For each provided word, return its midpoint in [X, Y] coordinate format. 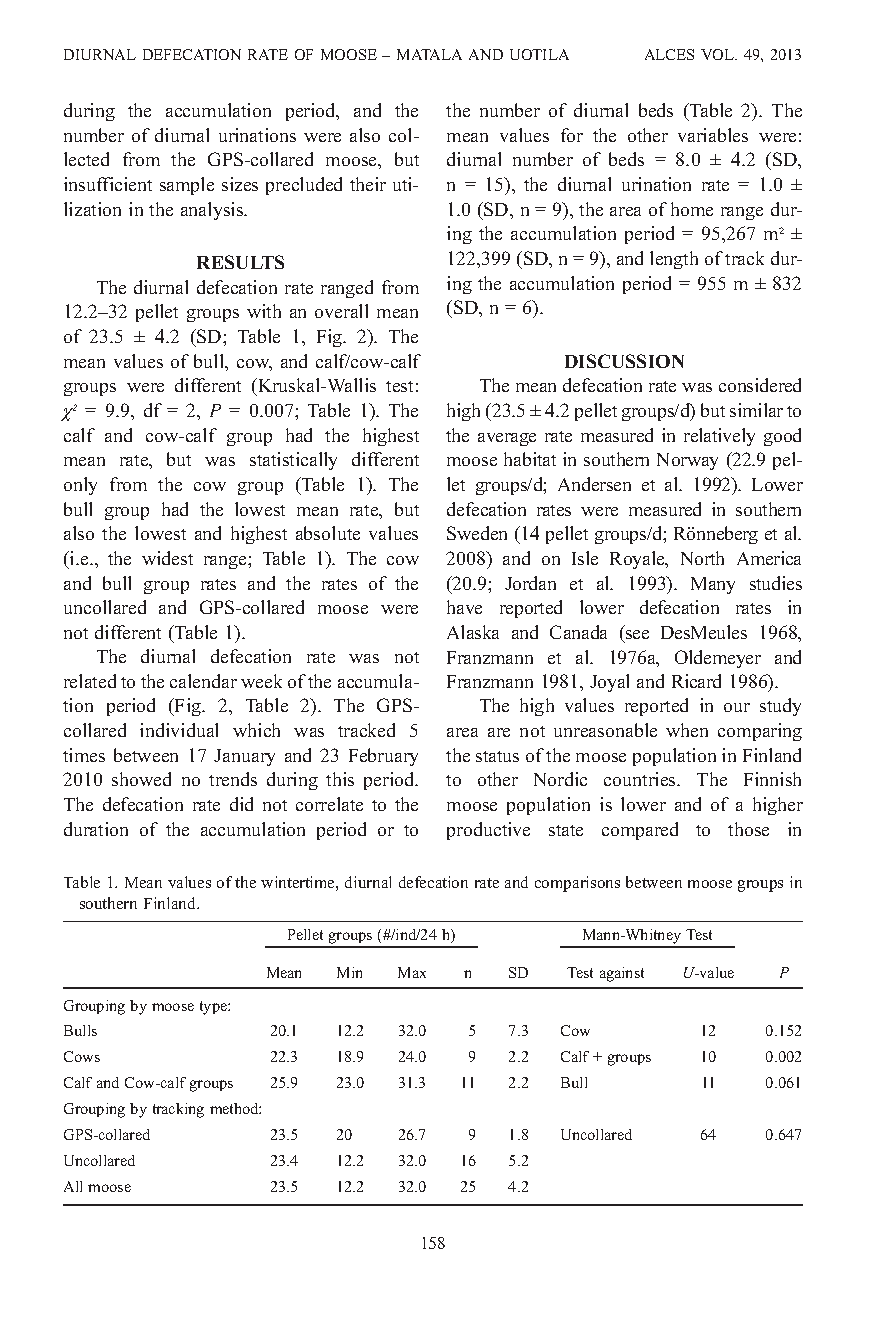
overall [341, 311]
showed [141, 779]
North [702, 558]
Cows [82, 1056]
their [368, 184]
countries [641, 779]
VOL [719, 54]
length [674, 260]
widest [167, 558]
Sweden [477, 533]
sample [187, 186]
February [383, 757]
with [264, 311]
